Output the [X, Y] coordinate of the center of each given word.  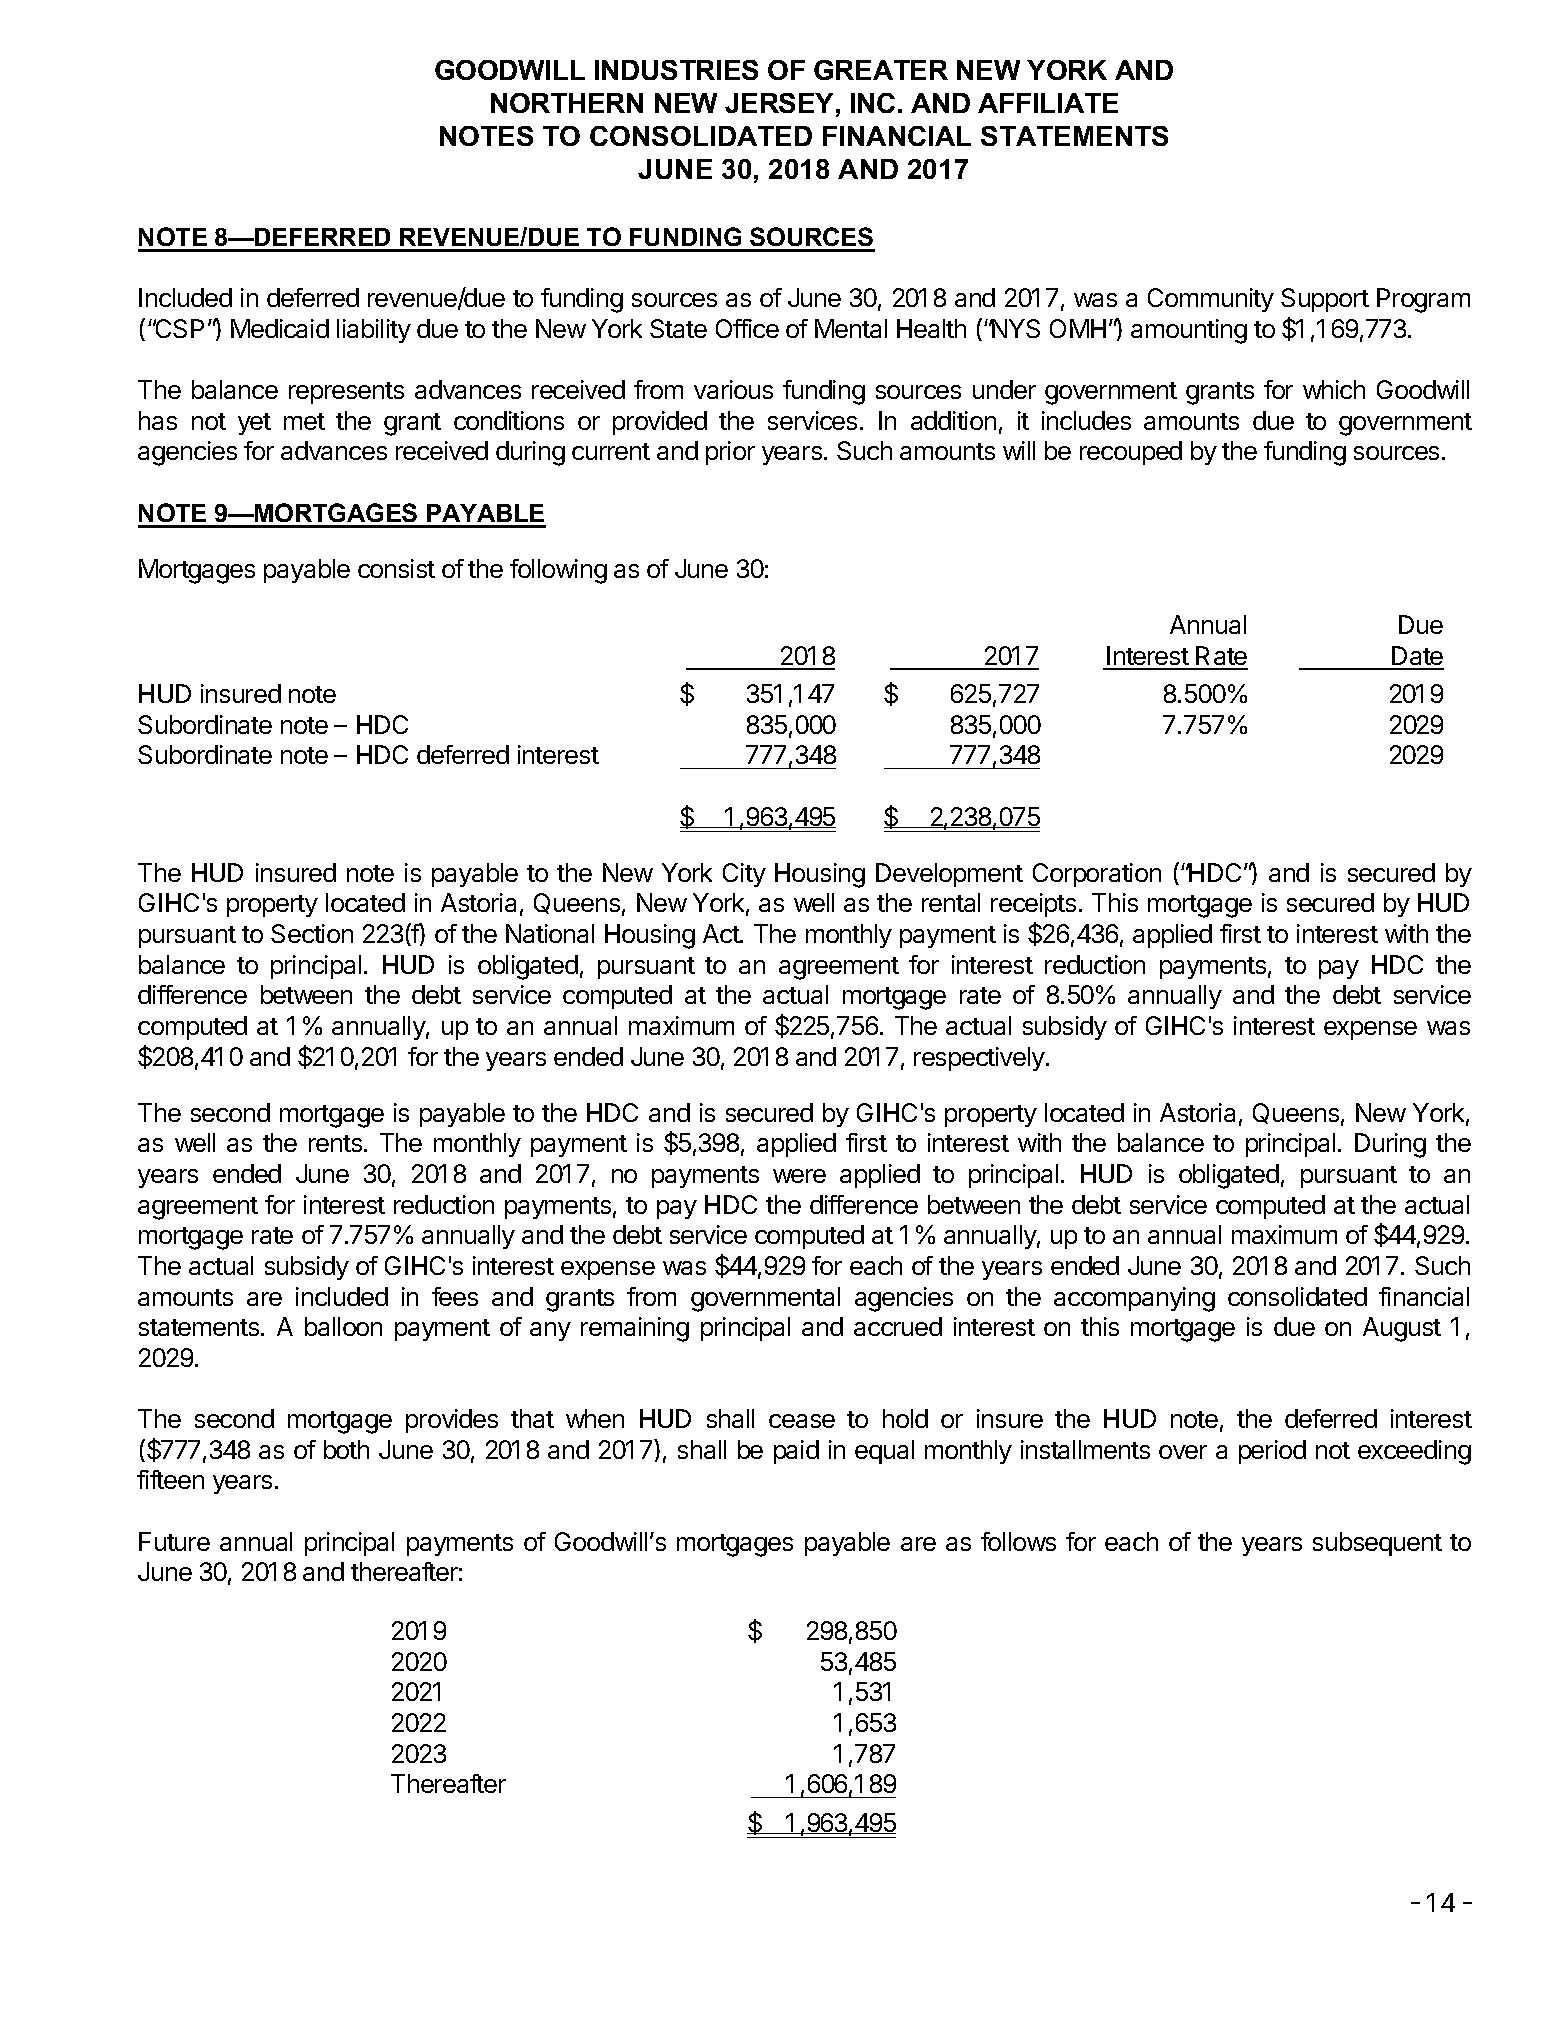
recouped [1131, 453]
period [1272, 1452]
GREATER [881, 70]
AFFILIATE [1048, 103]
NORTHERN [567, 103]
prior [730, 453]
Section [312, 933]
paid [796, 1452]
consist [396, 568]
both [346, 1449]
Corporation [1097, 875]
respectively [980, 1059]
